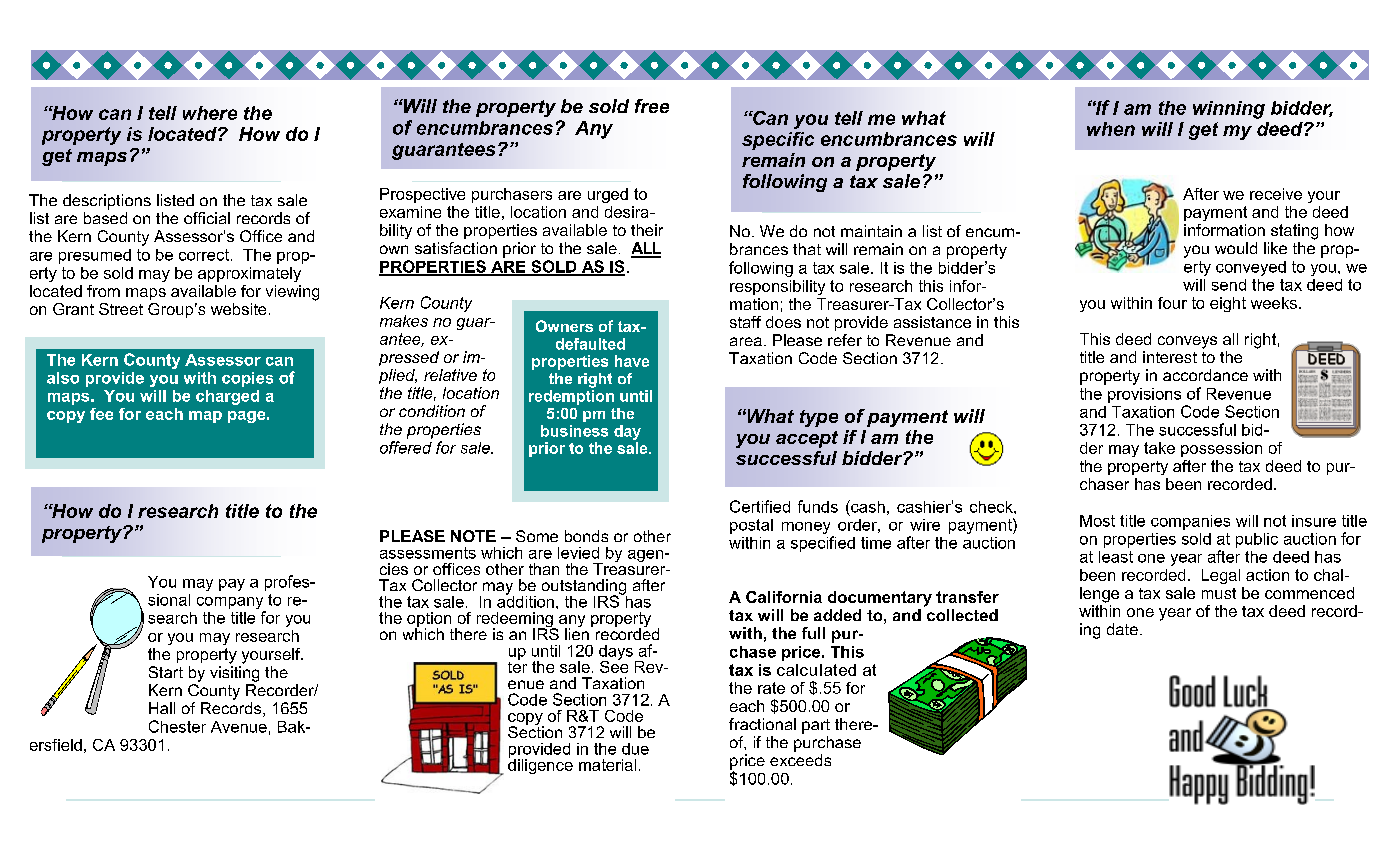 The height and width of the screenshot is (850, 1400). I want to click on business, so click(574, 431).
